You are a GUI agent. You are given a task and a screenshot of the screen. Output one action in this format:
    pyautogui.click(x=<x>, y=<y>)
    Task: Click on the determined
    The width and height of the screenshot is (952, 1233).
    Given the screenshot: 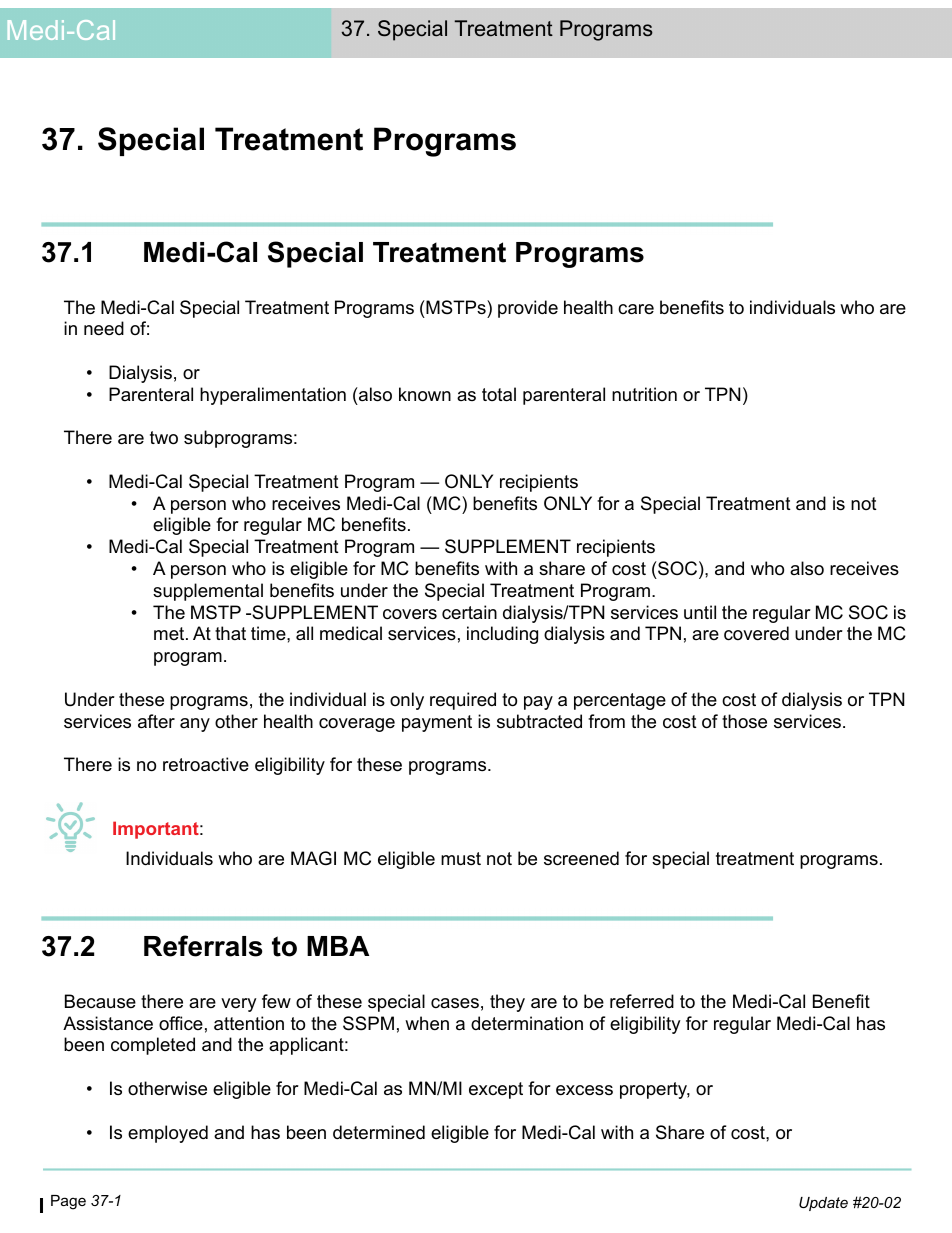 What is the action you would take?
    pyautogui.click(x=379, y=1132)
